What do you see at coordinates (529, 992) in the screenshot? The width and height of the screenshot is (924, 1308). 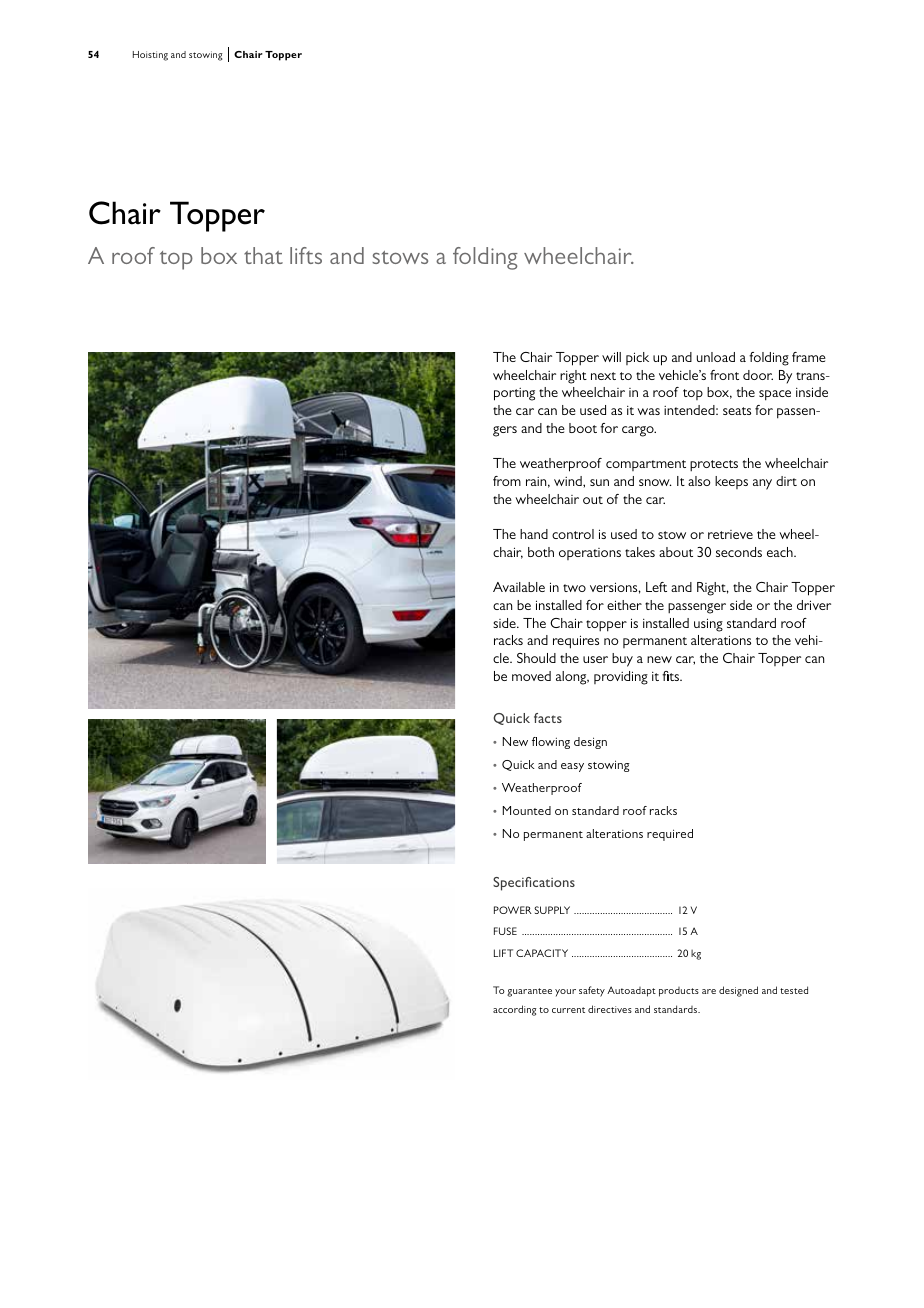 I see `guarantee` at bounding box center [529, 992].
